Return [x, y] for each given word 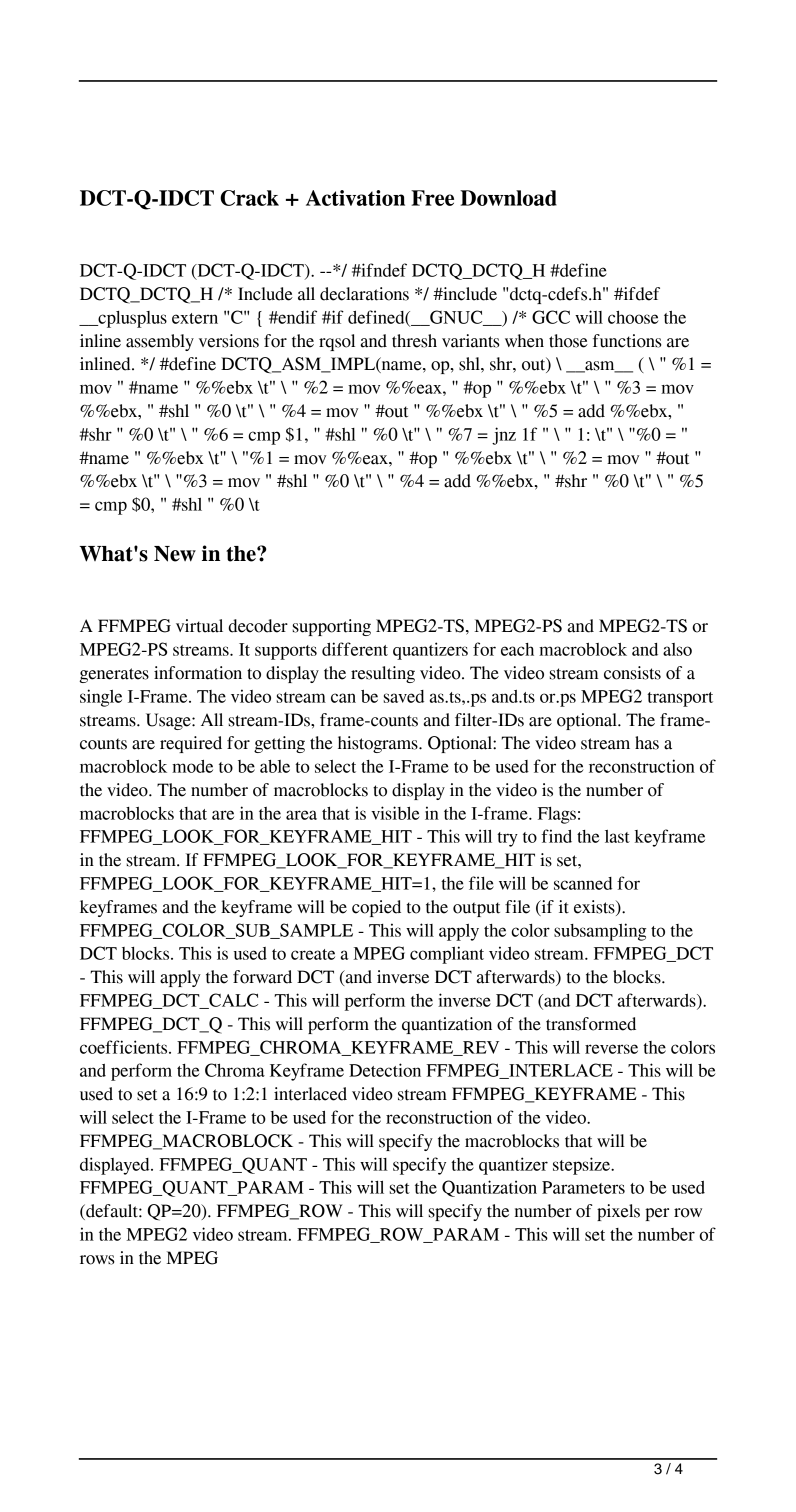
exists [595, 908]
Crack [249, 198]
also [677, 649]
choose [633, 317]
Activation [355, 198]
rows [97, 1260]
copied [376, 908]
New [175, 554]
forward [262, 977]
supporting [332, 627]
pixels [618, 1212]
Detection [385, 1070]
